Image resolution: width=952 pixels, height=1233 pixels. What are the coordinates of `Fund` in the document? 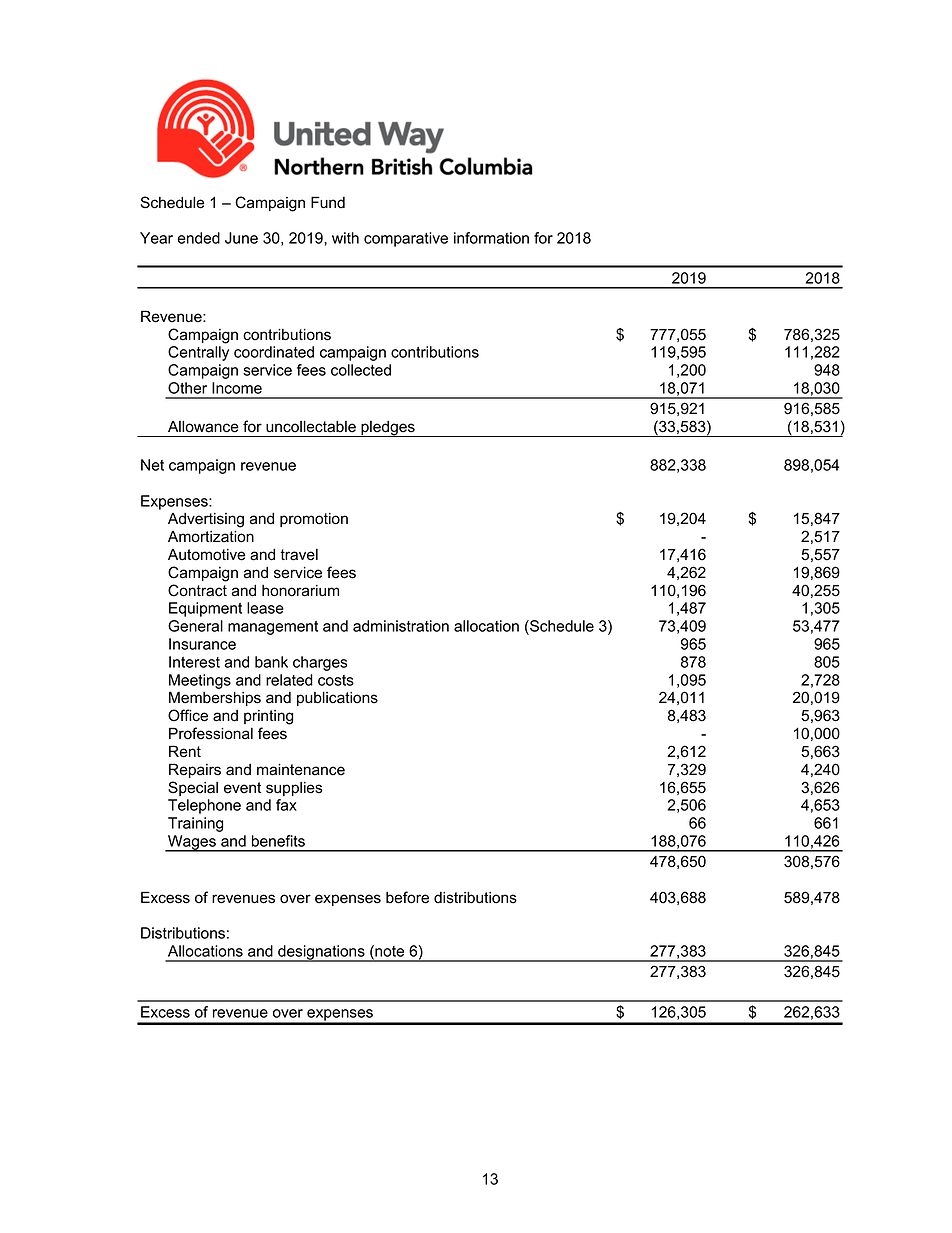 It's located at (328, 202).
